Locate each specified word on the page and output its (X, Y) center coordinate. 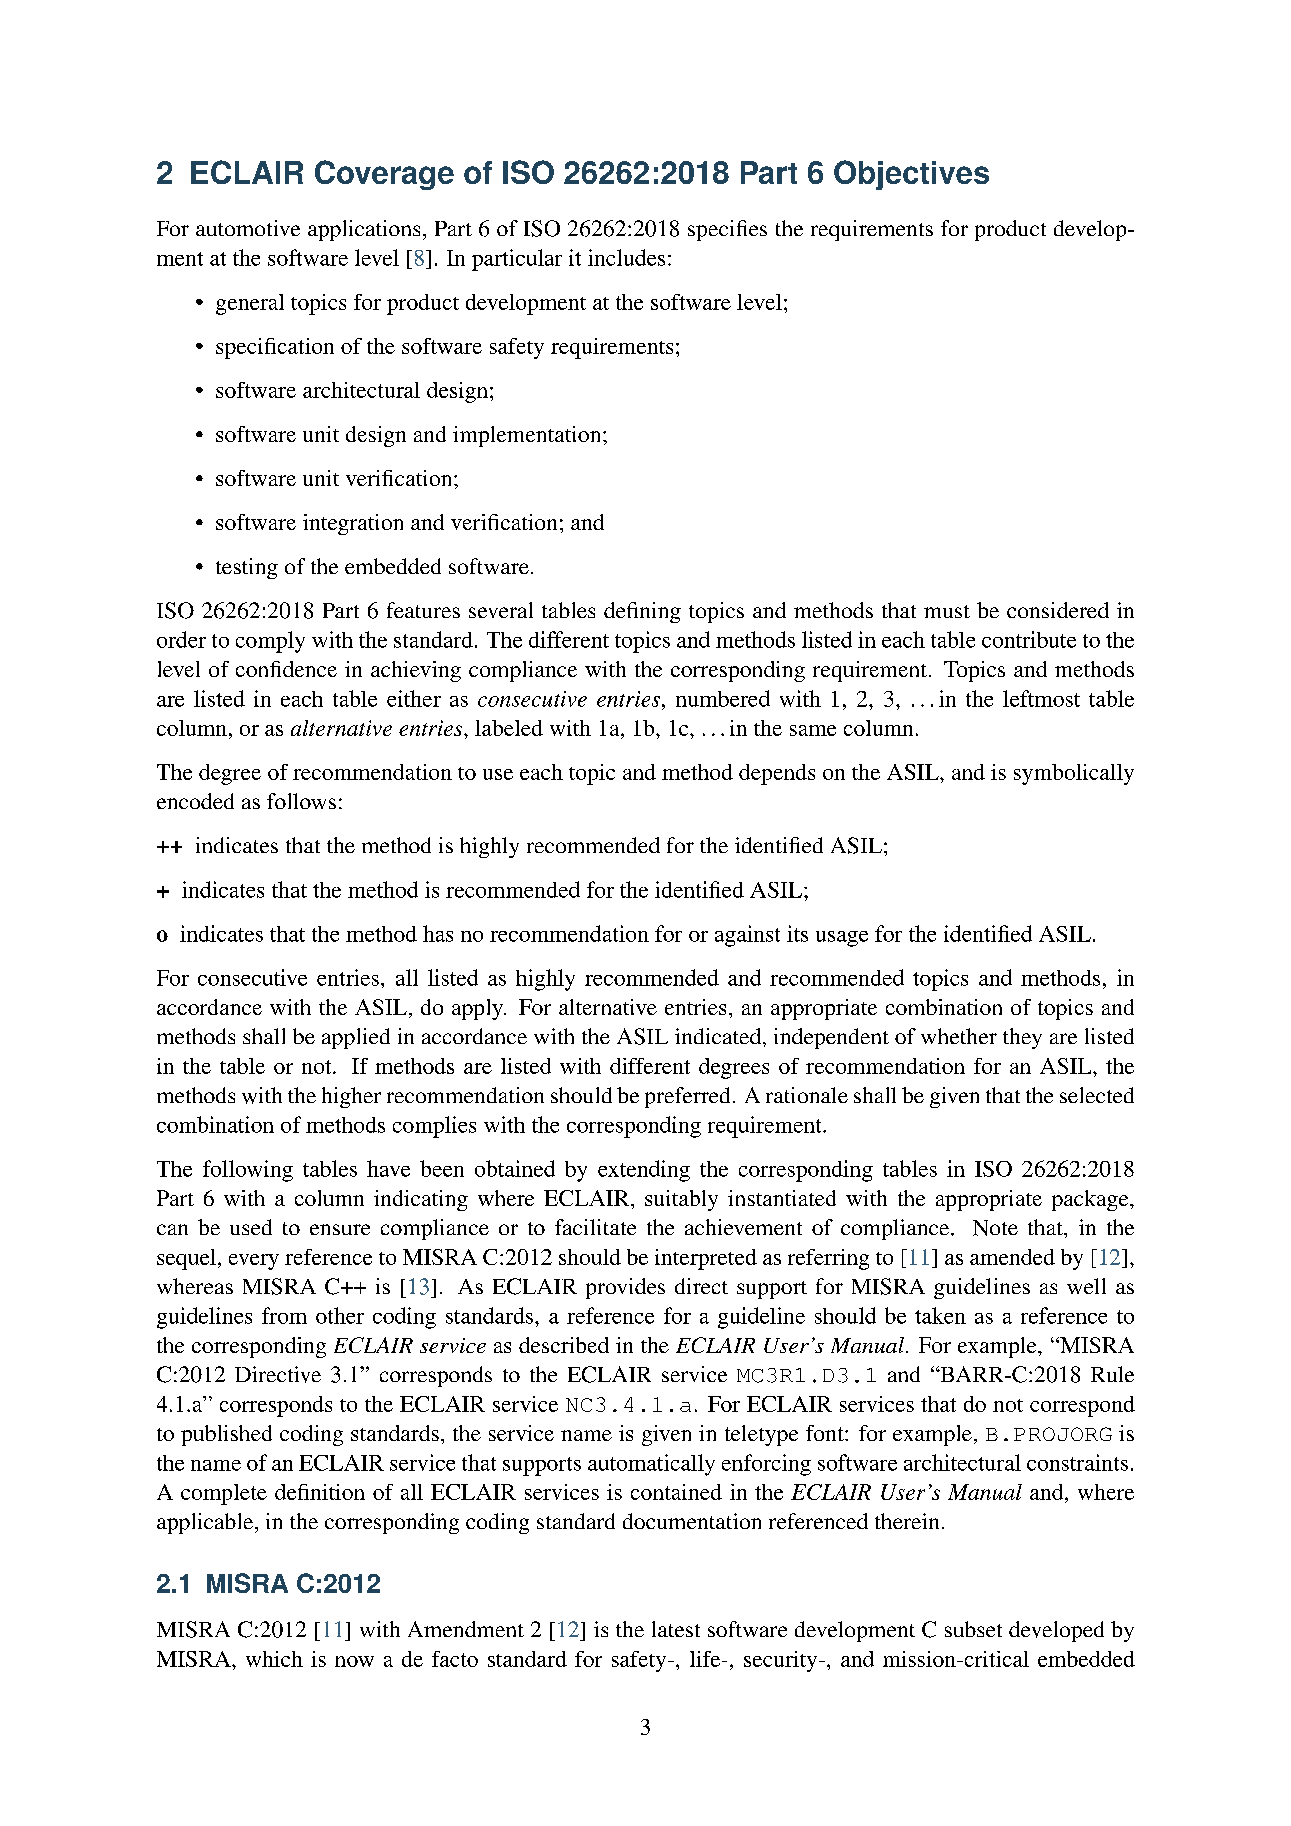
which (274, 1659)
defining (642, 612)
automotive (248, 228)
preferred (687, 1097)
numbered (723, 698)
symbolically (1074, 774)
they (1022, 1038)
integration (353, 524)
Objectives (911, 175)
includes (626, 257)
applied (356, 1038)
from (284, 1315)
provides (625, 1288)
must (947, 611)
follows (301, 801)
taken (940, 1315)
